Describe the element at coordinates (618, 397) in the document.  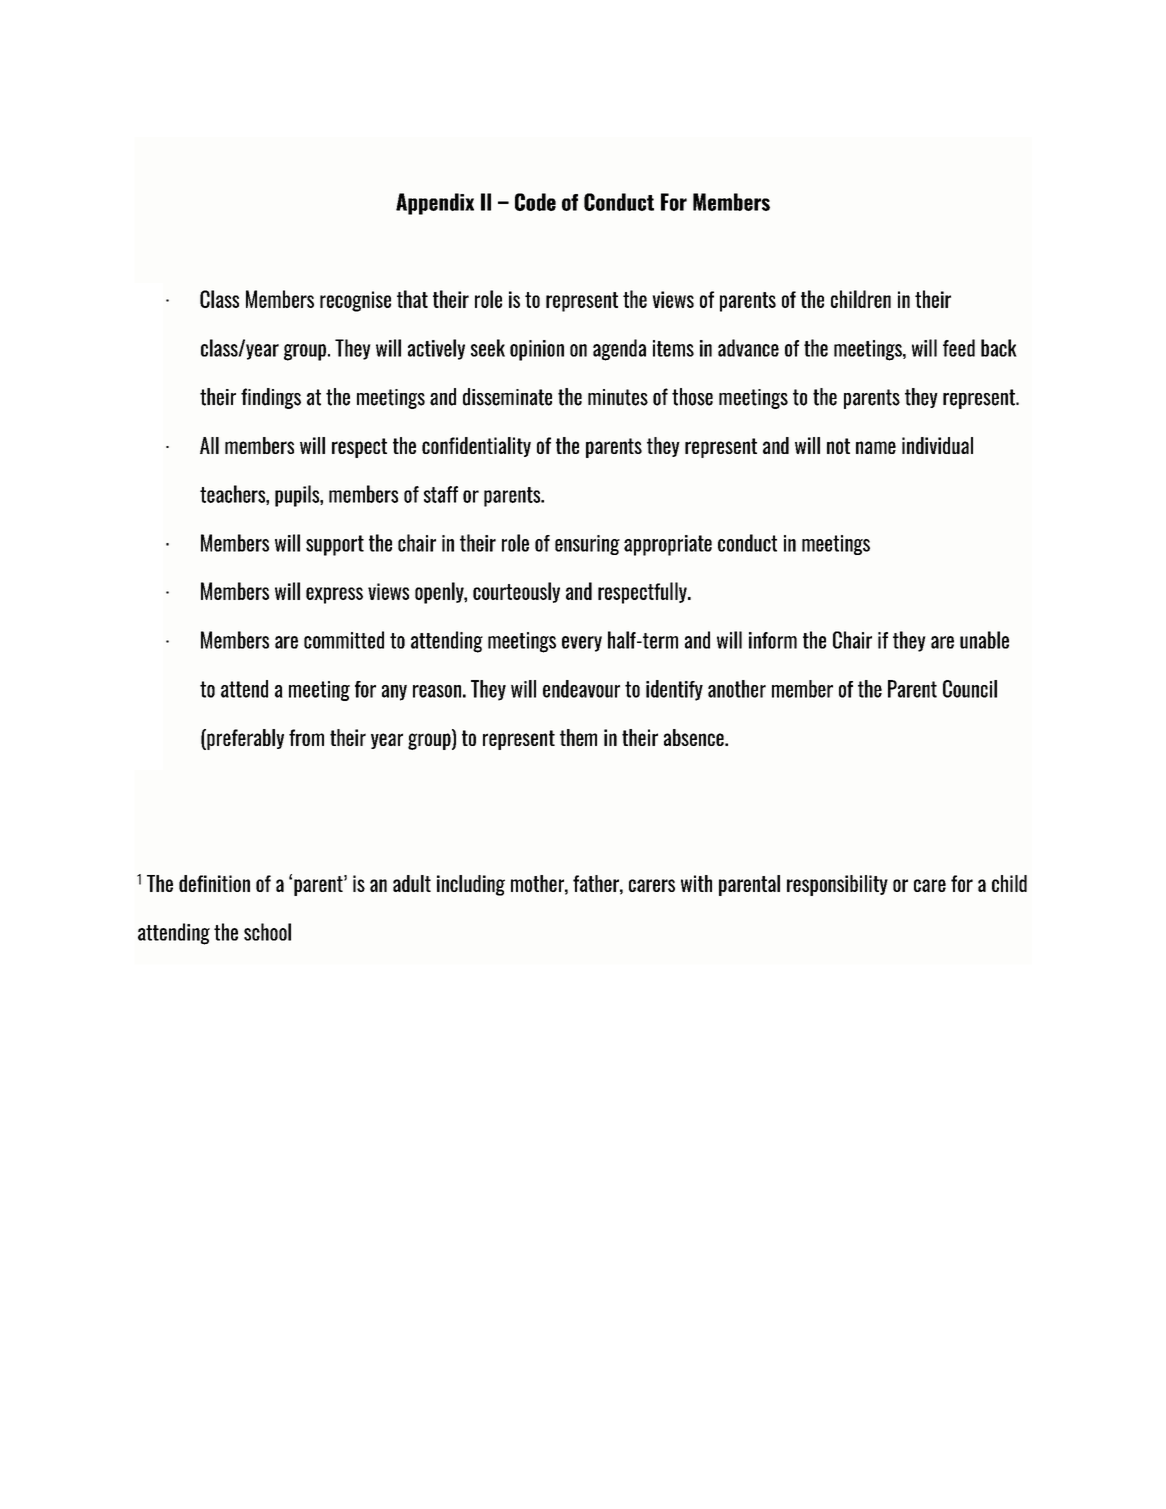
I see `minutes` at that location.
